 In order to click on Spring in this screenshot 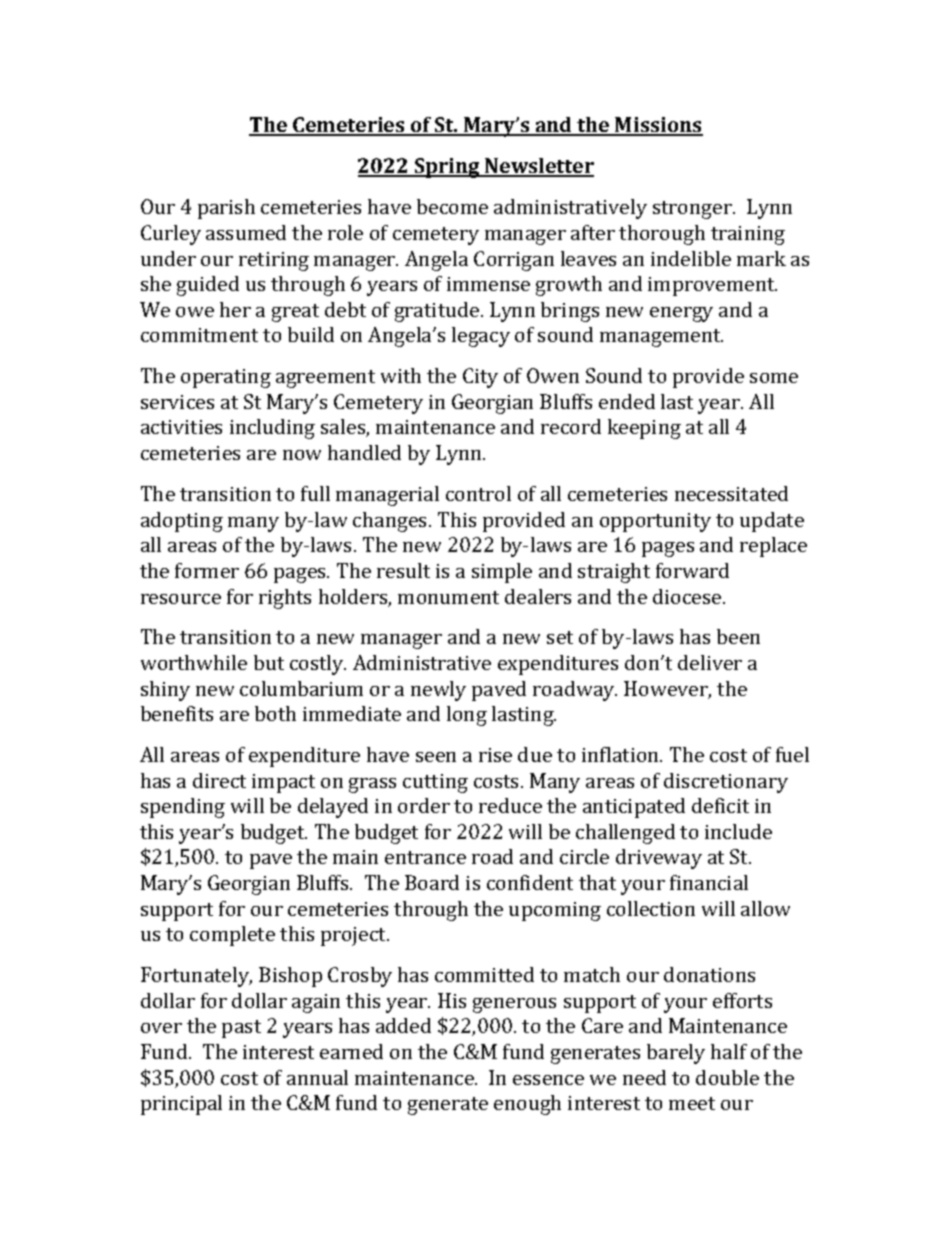, I will do `click(447, 168)`.
